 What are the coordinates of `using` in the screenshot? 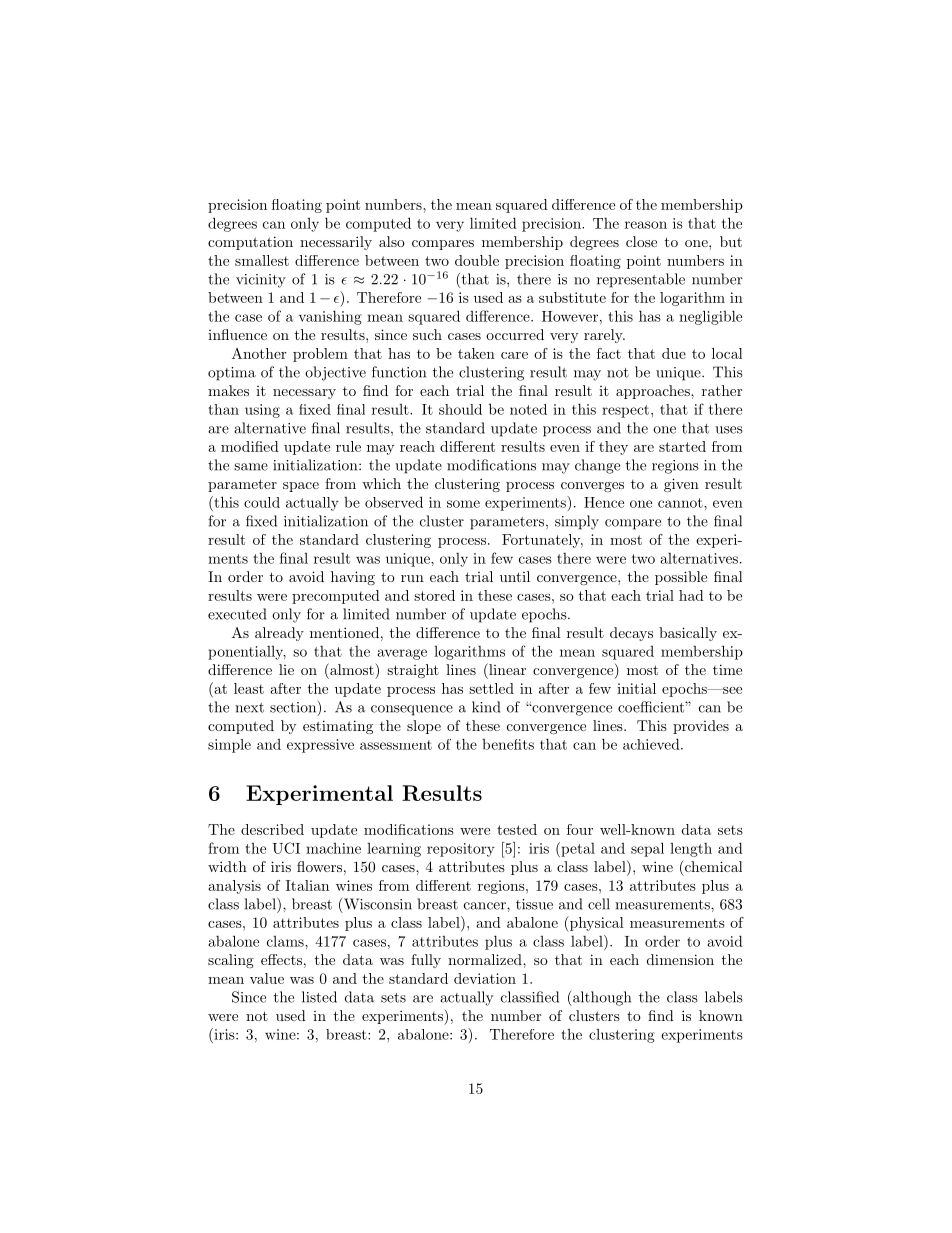 It's located at (262, 411).
